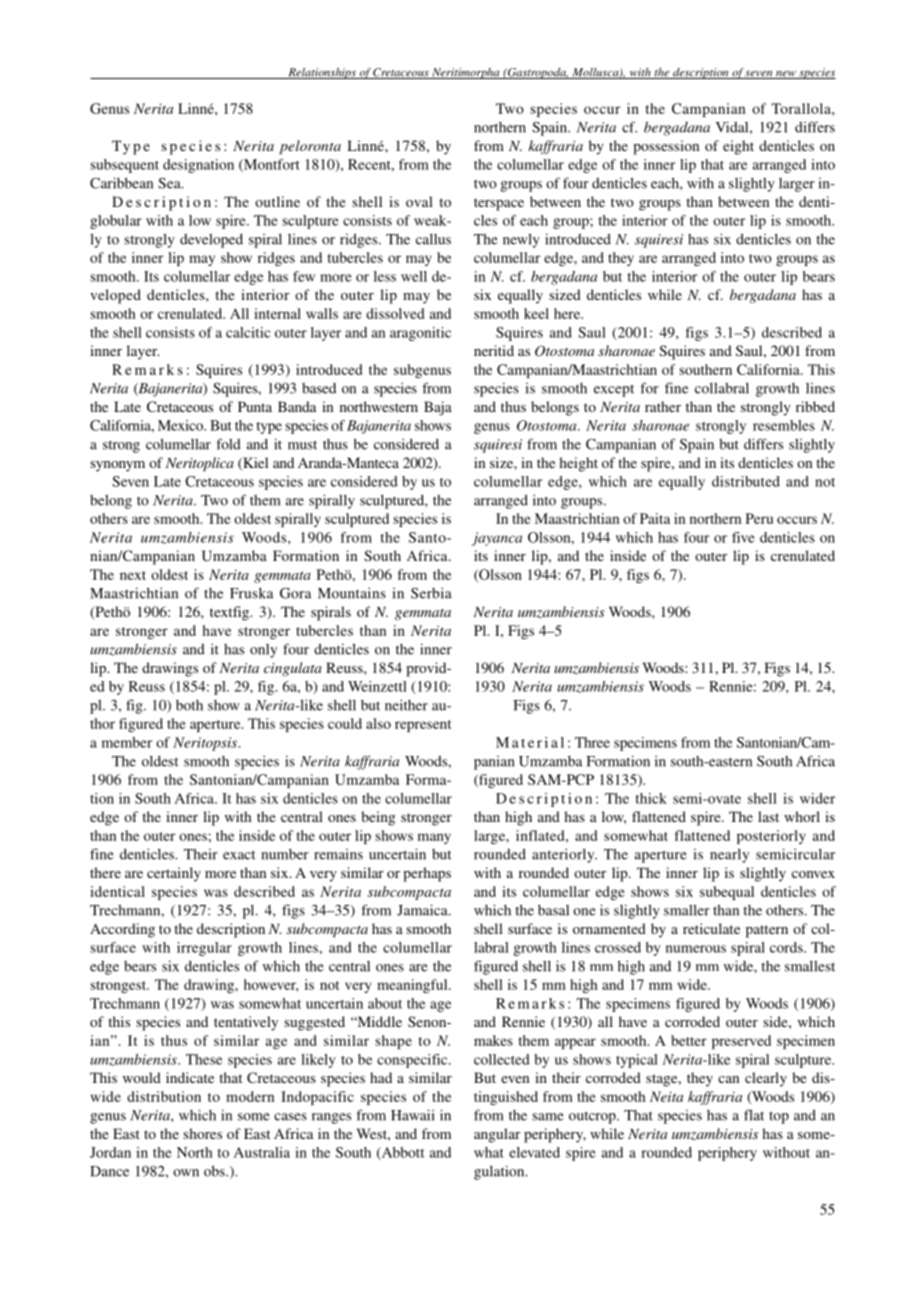 The height and width of the screenshot is (1308, 924). I want to click on Serbia, so click(431, 593).
